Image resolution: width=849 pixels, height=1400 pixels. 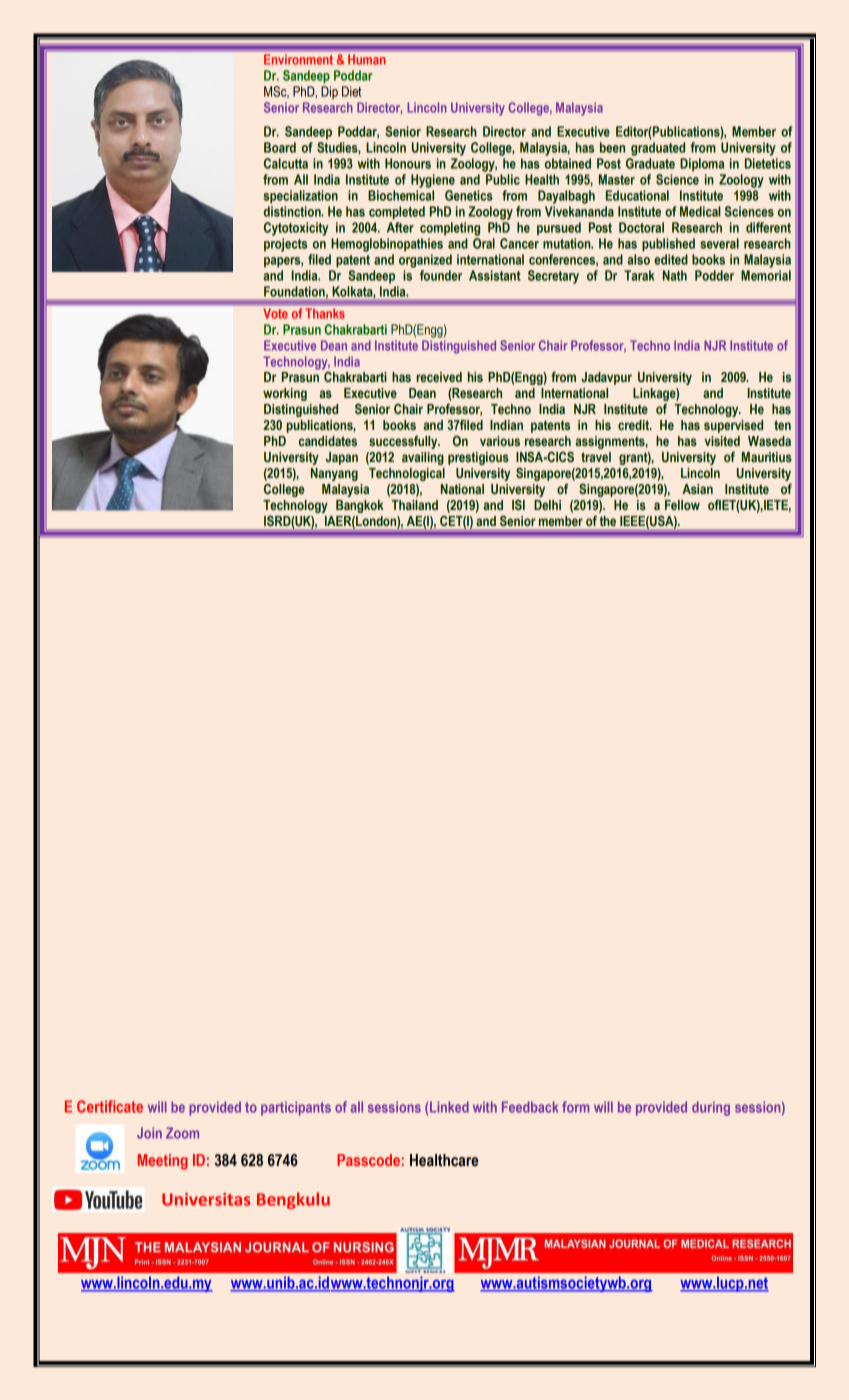 I want to click on Diploma, so click(x=702, y=165).
